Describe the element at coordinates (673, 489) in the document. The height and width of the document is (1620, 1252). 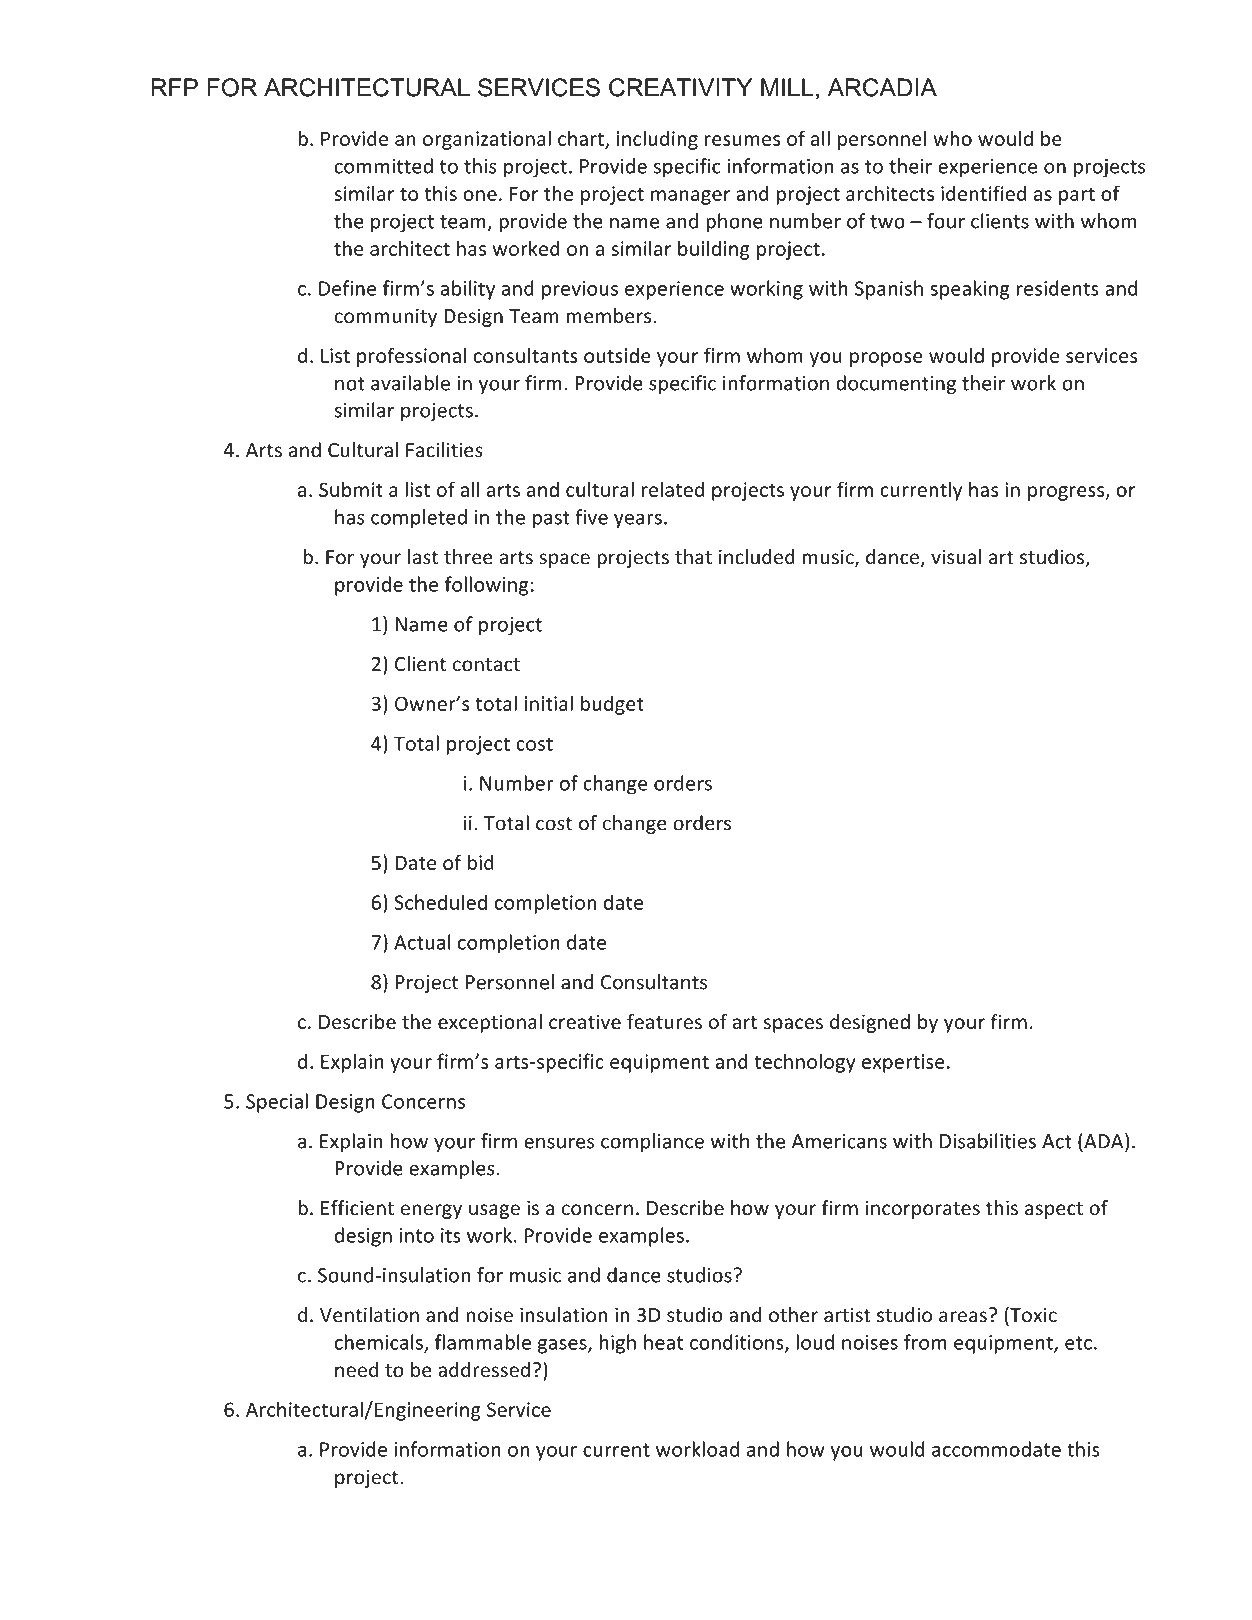
I see `related` at that location.
